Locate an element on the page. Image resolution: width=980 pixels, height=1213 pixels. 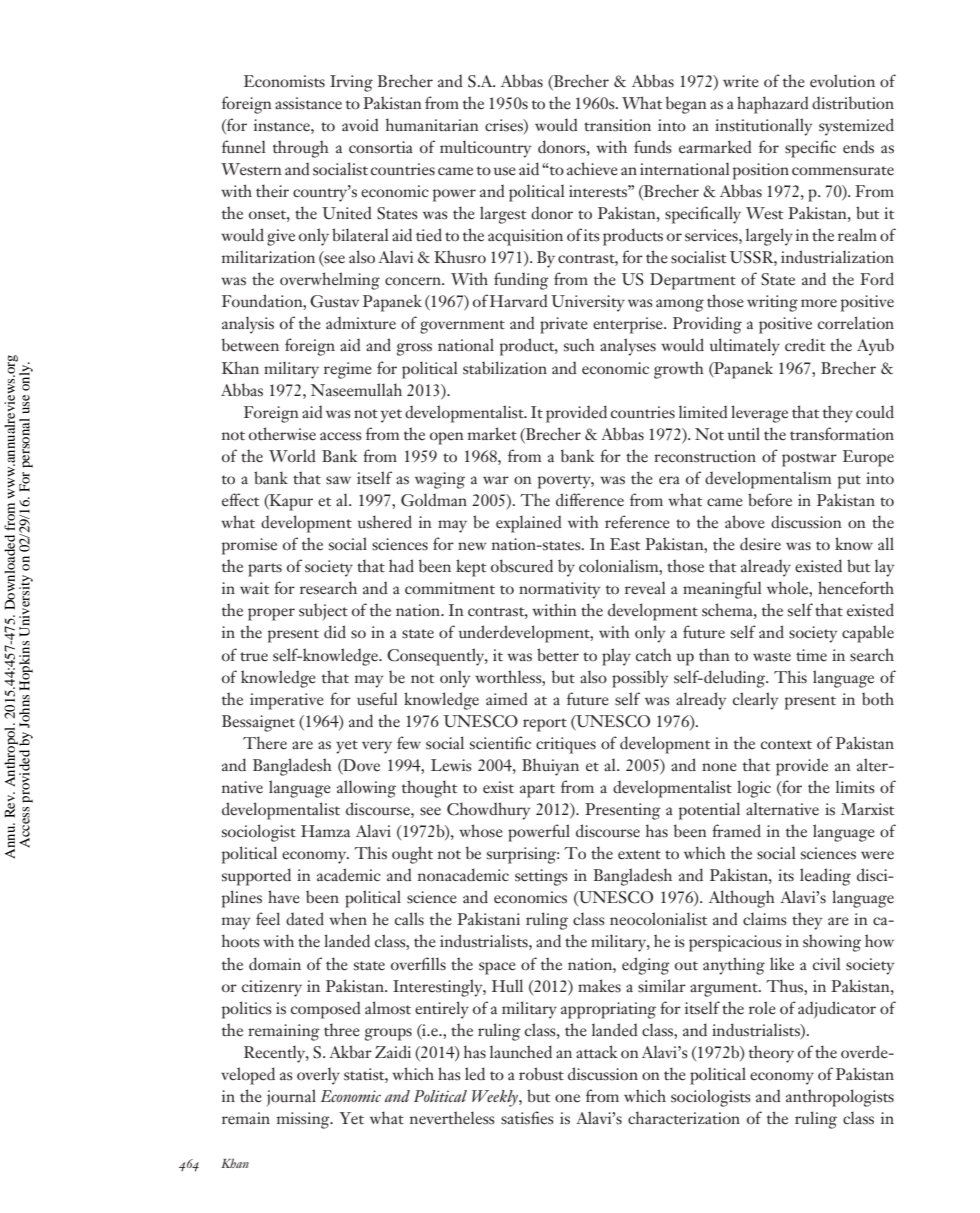
assistance is located at coordinates (308, 103).
